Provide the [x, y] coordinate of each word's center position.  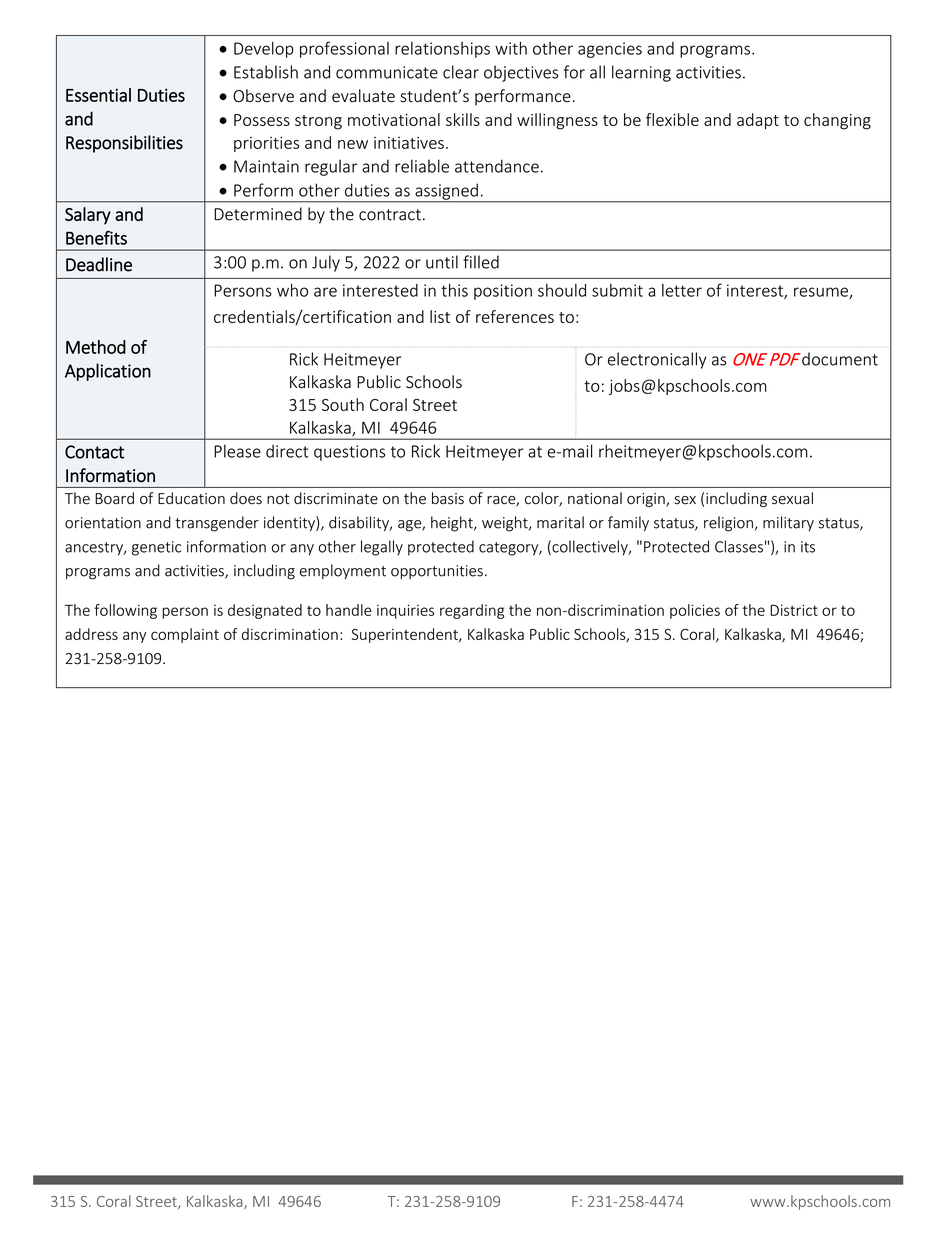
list [440, 316]
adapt [758, 121]
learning [641, 73]
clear [461, 72]
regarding [472, 611]
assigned [446, 192]
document [840, 359]
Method [96, 347]
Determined [258, 214]
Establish [266, 72]
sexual [792, 498]
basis [448, 498]
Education [191, 498]
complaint [185, 635]
